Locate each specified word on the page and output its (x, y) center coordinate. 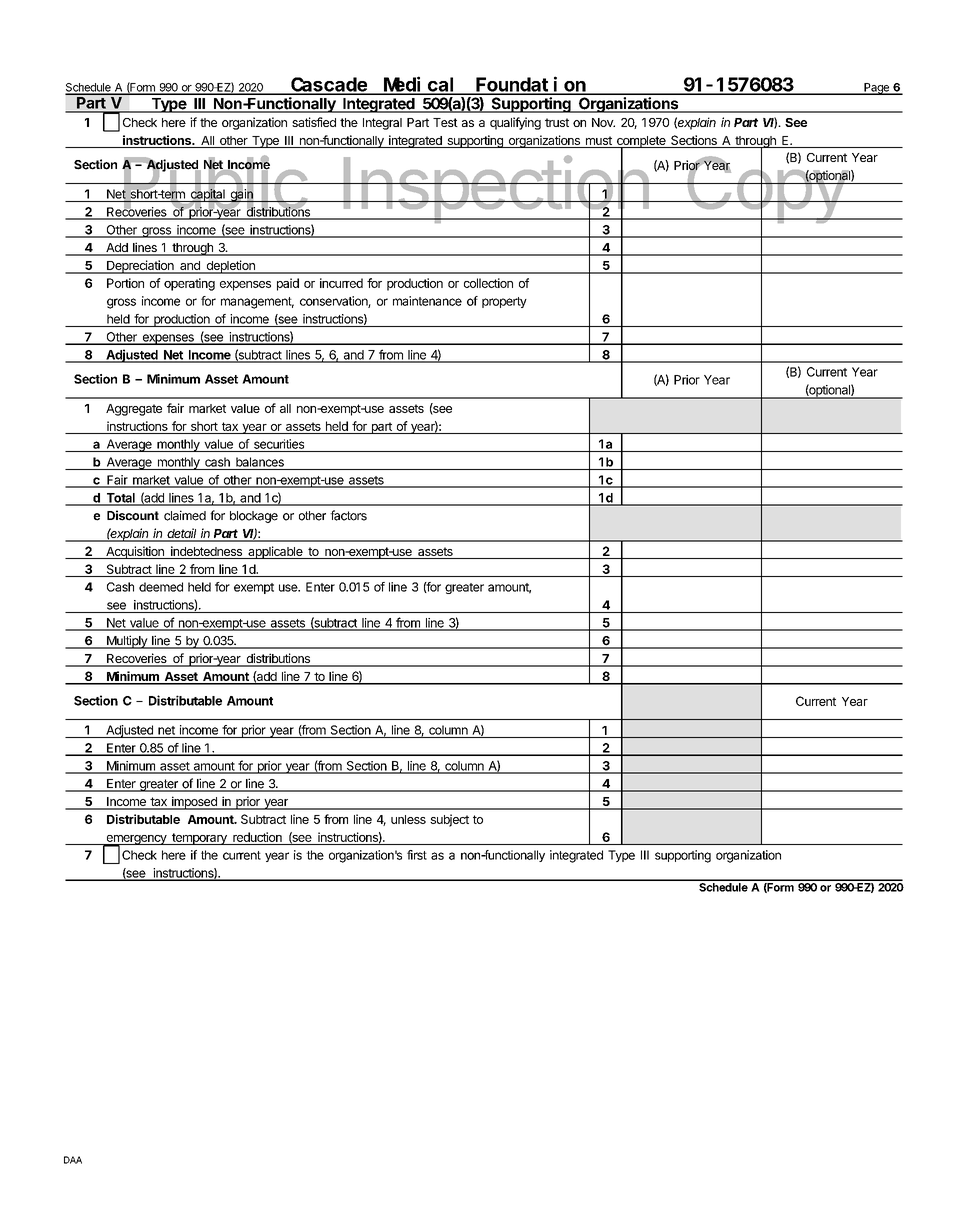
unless (408, 819)
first (417, 855)
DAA (73, 1160)
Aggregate (134, 410)
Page (876, 89)
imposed (194, 803)
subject (449, 820)
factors (348, 515)
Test (445, 122)
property (504, 302)
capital (207, 196)
